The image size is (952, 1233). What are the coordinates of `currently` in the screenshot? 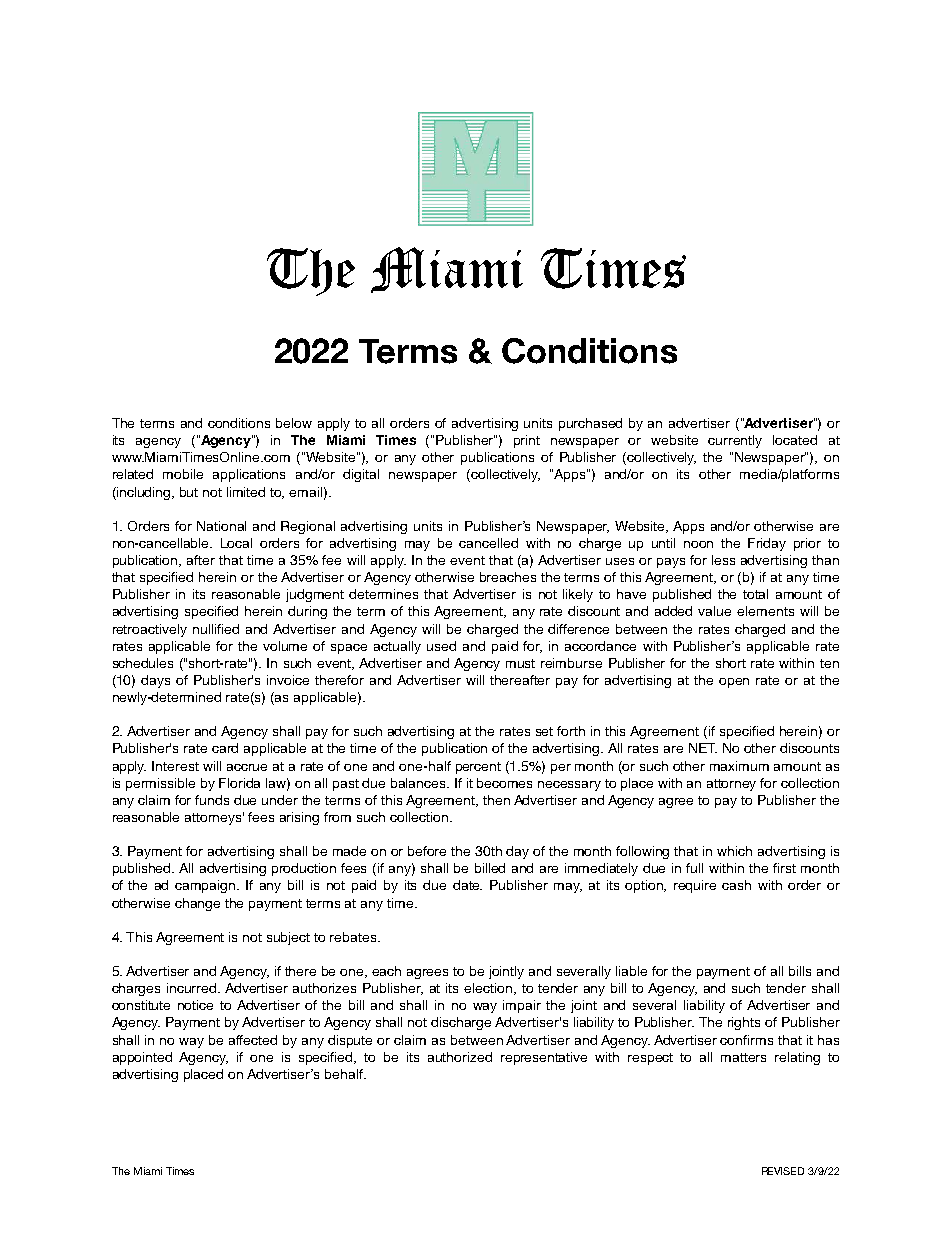 It's located at (735, 441).
